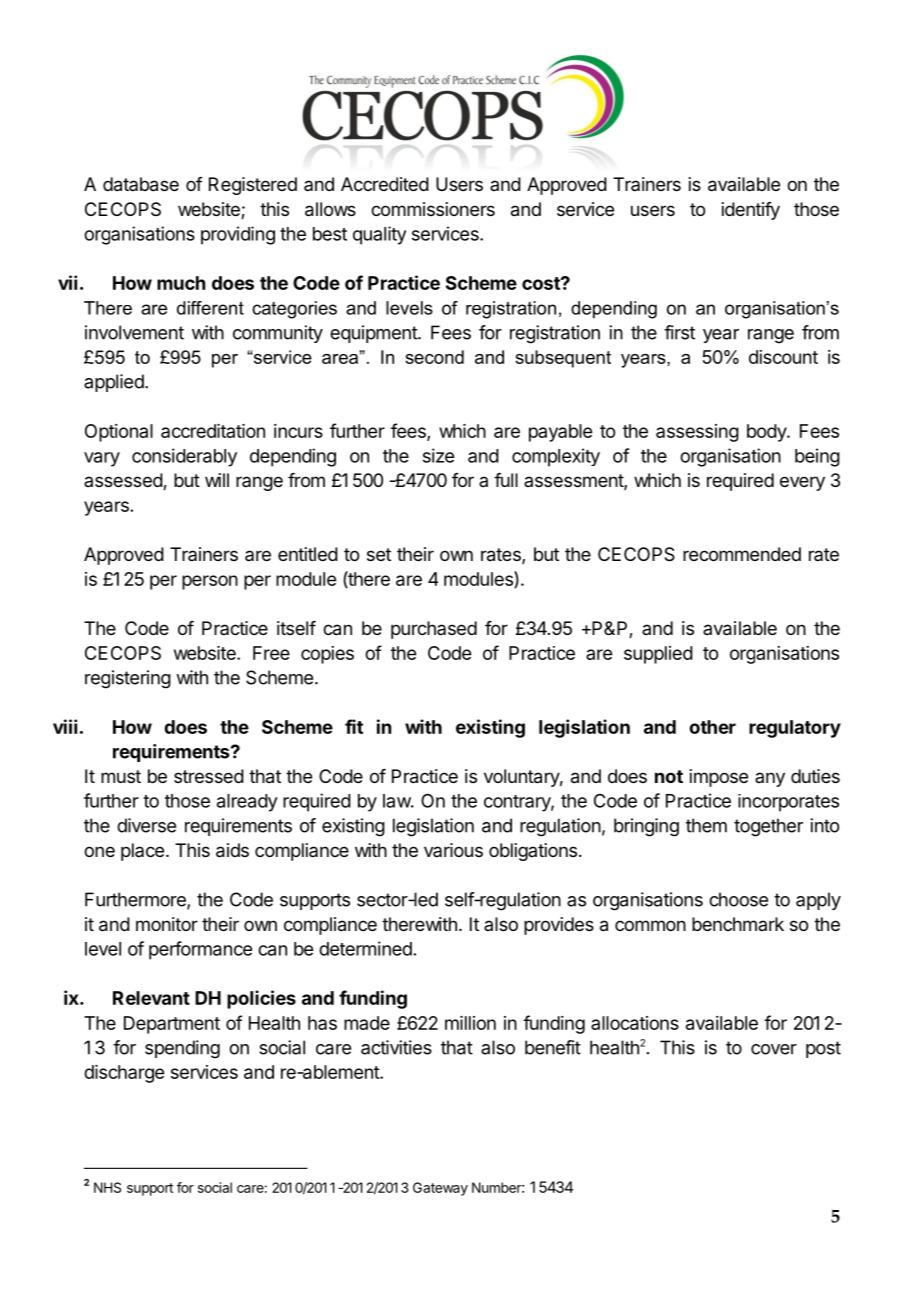 Image resolution: width=924 pixels, height=1308 pixels. What do you see at coordinates (141, 184) in the page?
I see `database` at bounding box center [141, 184].
